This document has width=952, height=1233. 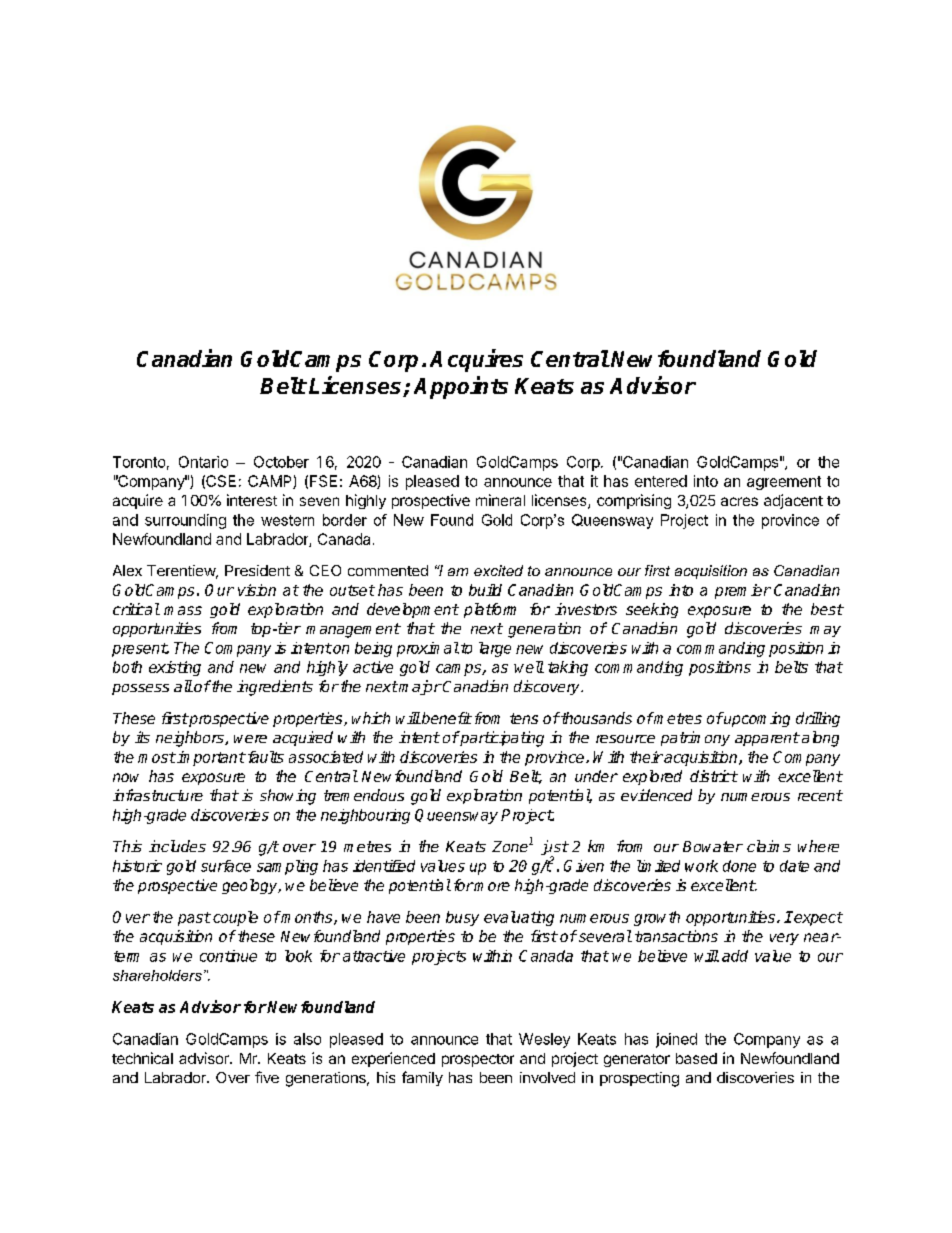 I want to click on Appoints, so click(x=461, y=387).
